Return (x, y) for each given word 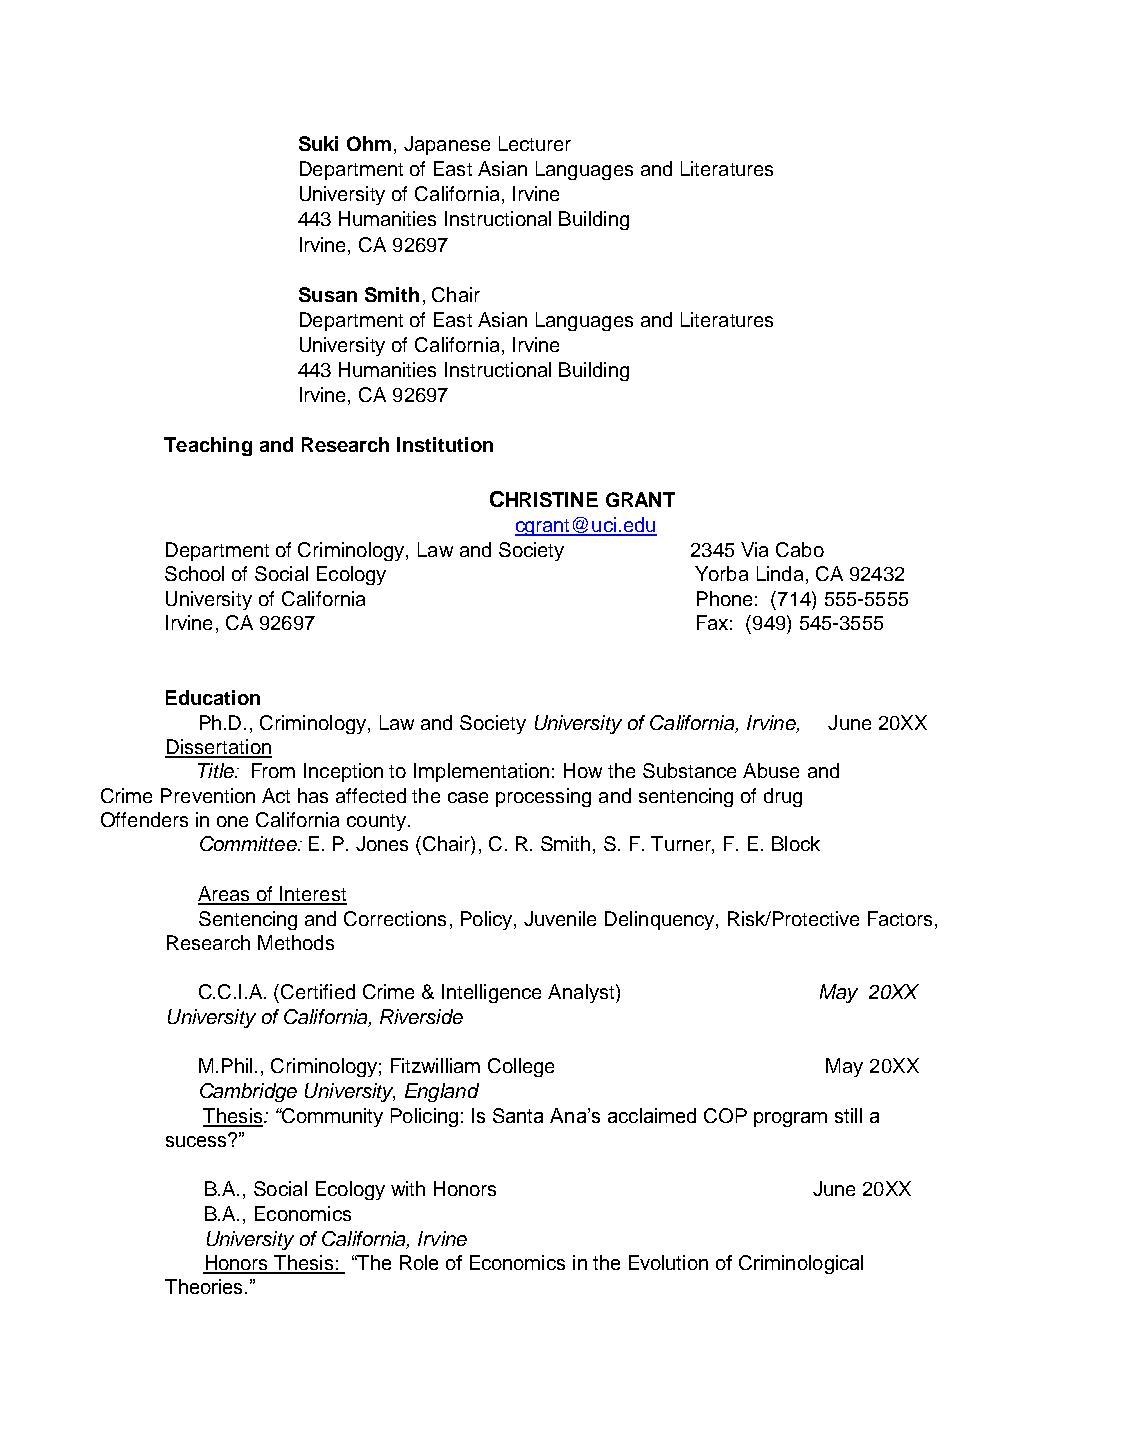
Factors (902, 918)
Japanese (447, 145)
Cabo (800, 549)
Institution (445, 444)
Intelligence (491, 993)
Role (419, 1262)
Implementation (481, 772)
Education (213, 697)
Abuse (771, 770)
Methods (296, 942)
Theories (203, 1286)
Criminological (801, 1264)
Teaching (208, 446)
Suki (318, 143)
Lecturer (535, 143)
